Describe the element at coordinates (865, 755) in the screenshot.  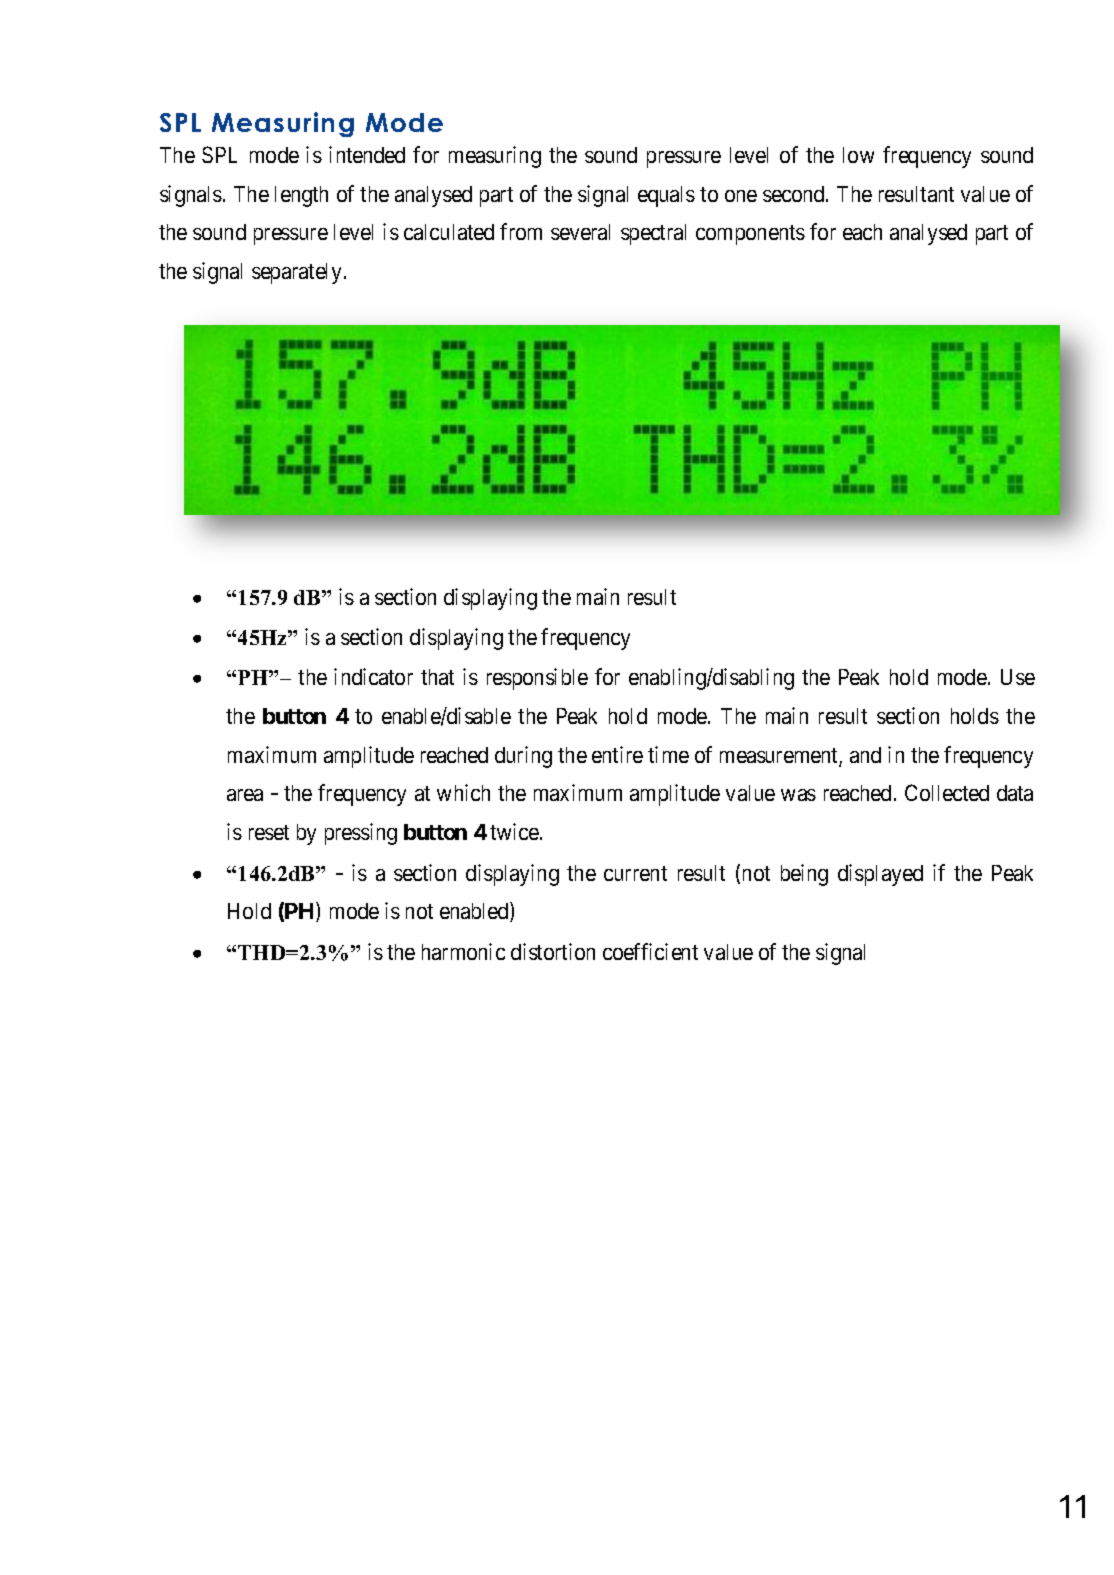
I see `and` at that location.
